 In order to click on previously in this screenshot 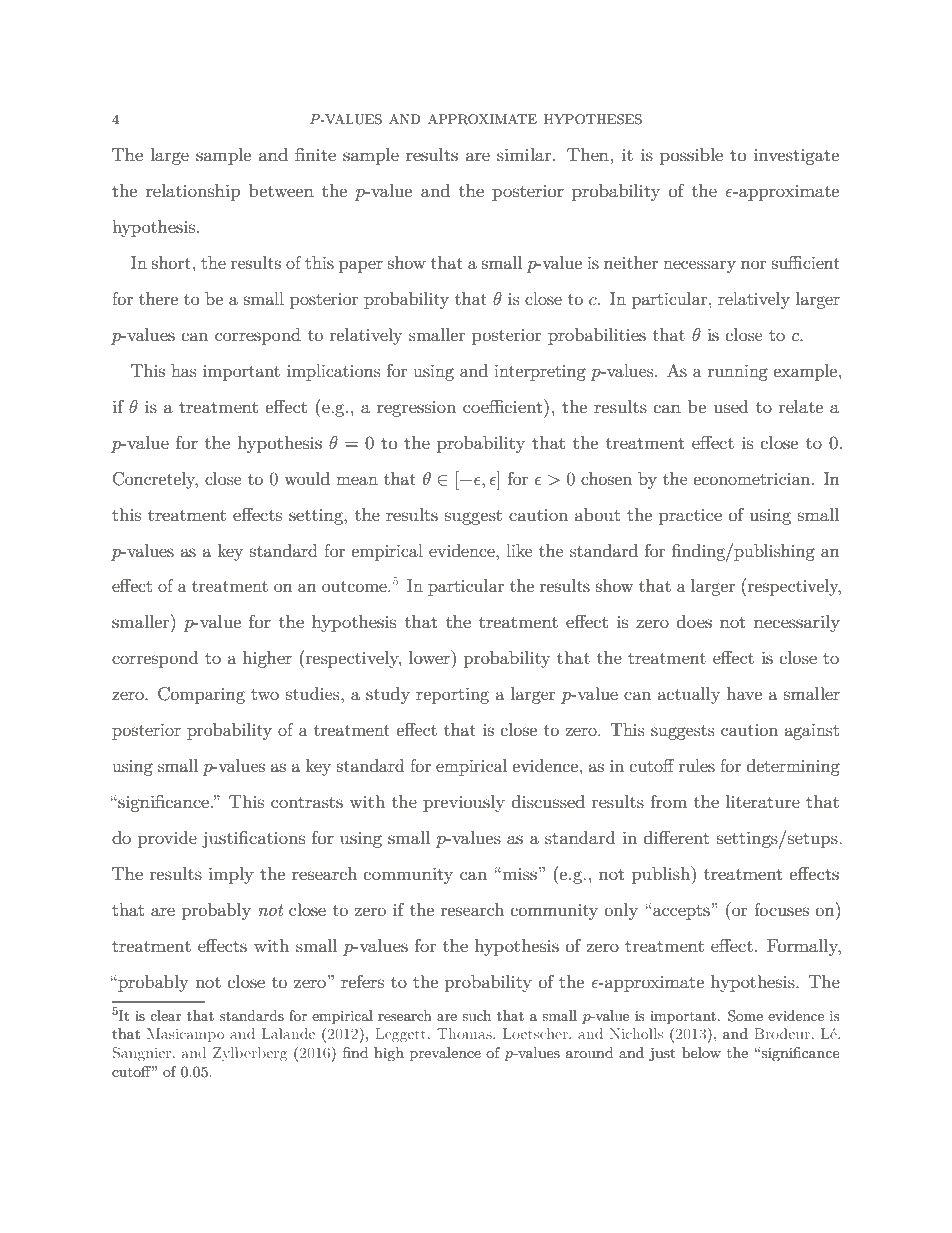, I will do `click(464, 803)`.
